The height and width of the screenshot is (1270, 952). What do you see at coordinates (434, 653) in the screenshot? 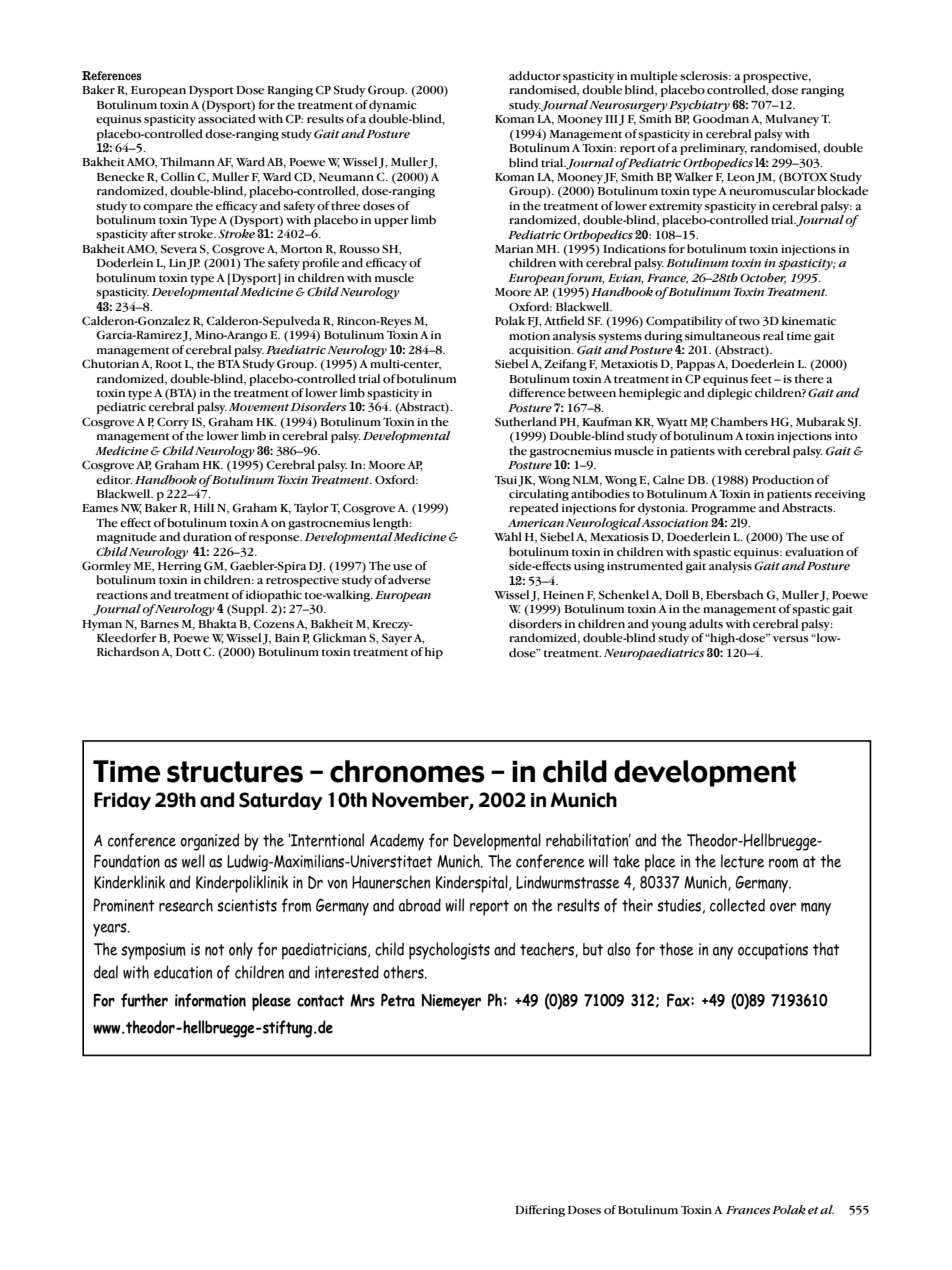
I see `hip` at bounding box center [434, 653].
